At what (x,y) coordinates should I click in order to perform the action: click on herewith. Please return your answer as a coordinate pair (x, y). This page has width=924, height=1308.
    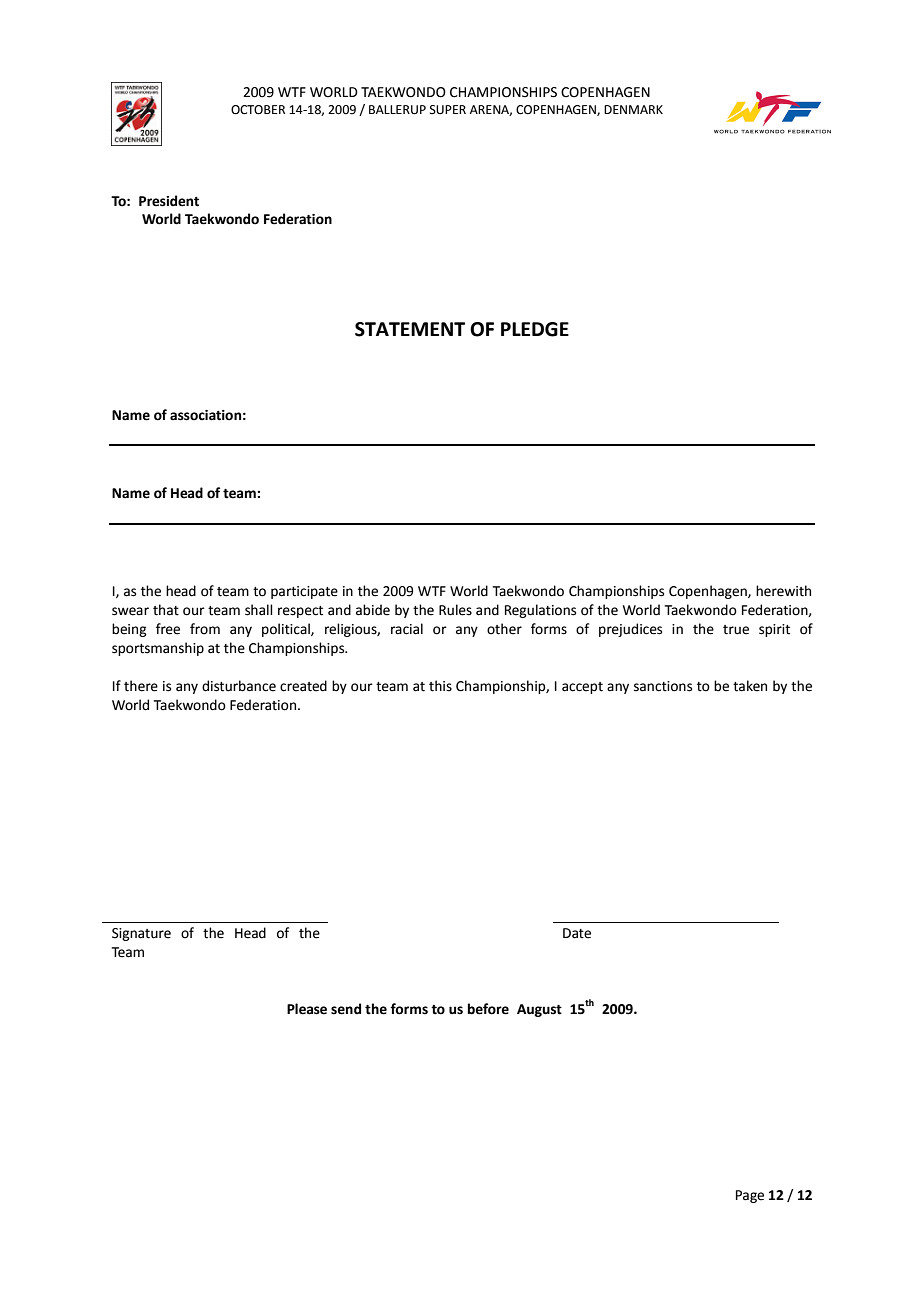
    Looking at the image, I should click on (783, 591).
